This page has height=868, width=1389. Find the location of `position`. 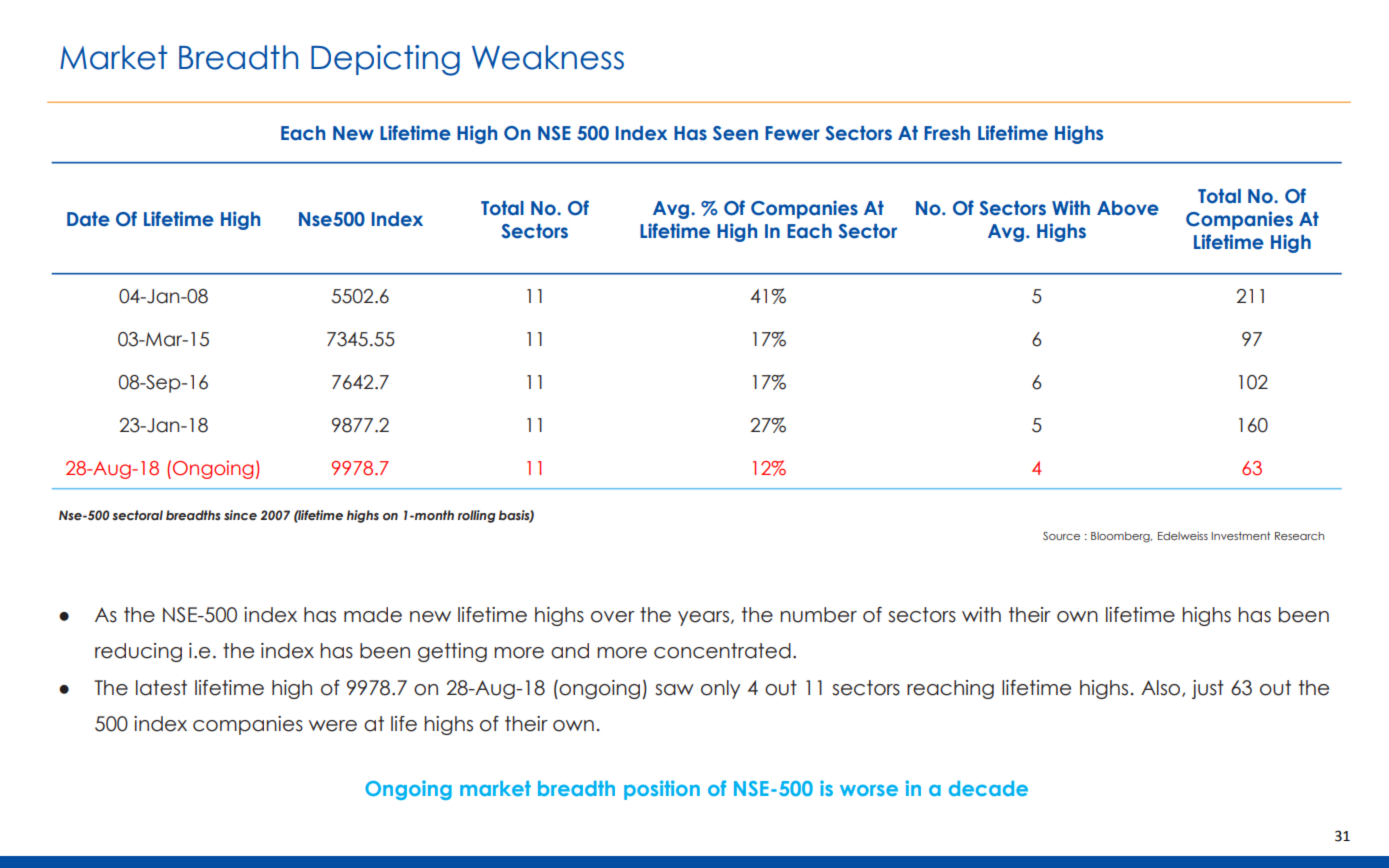

position is located at coordinates (662, 790).
